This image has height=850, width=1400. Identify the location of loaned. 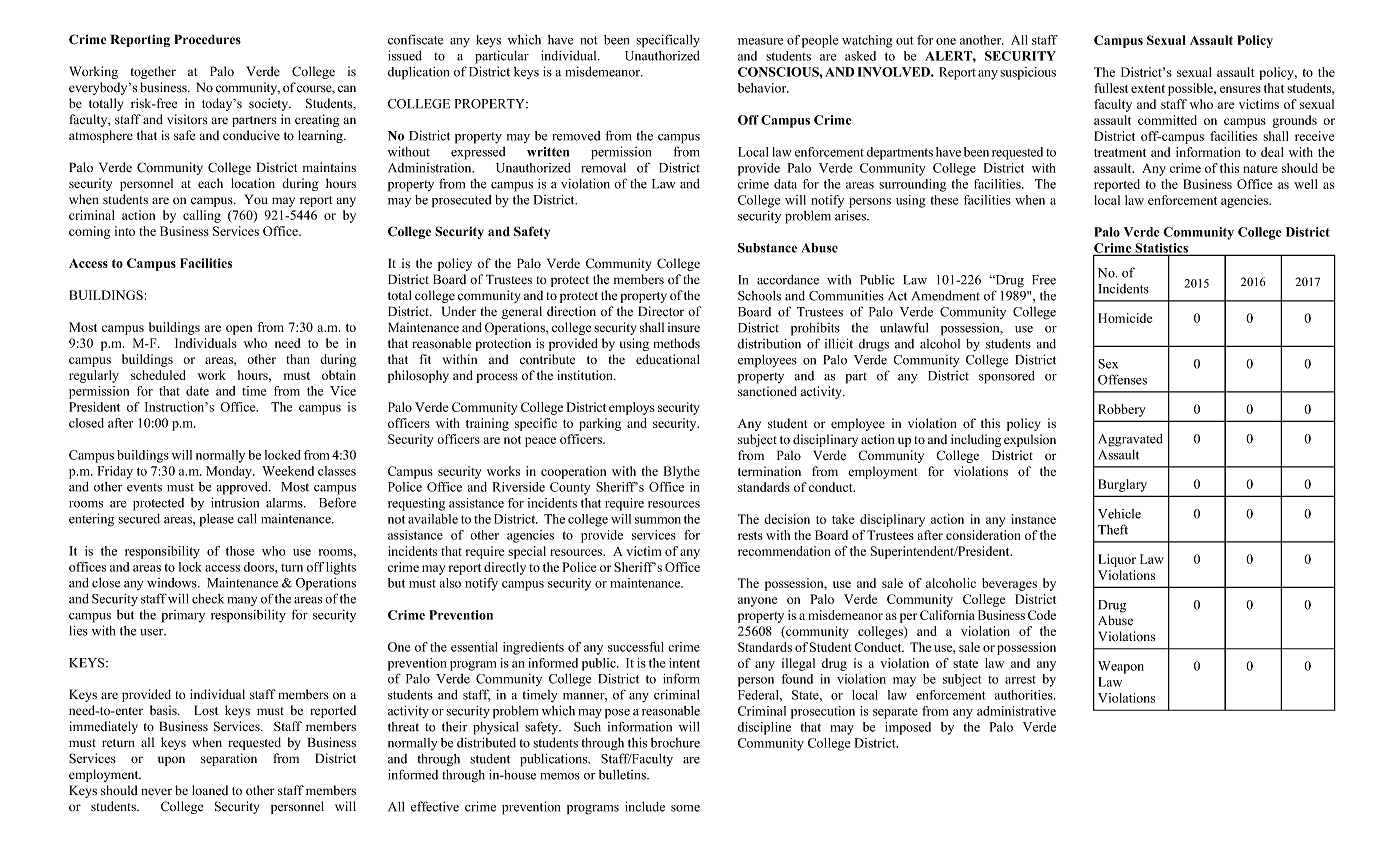
(210, 790).
